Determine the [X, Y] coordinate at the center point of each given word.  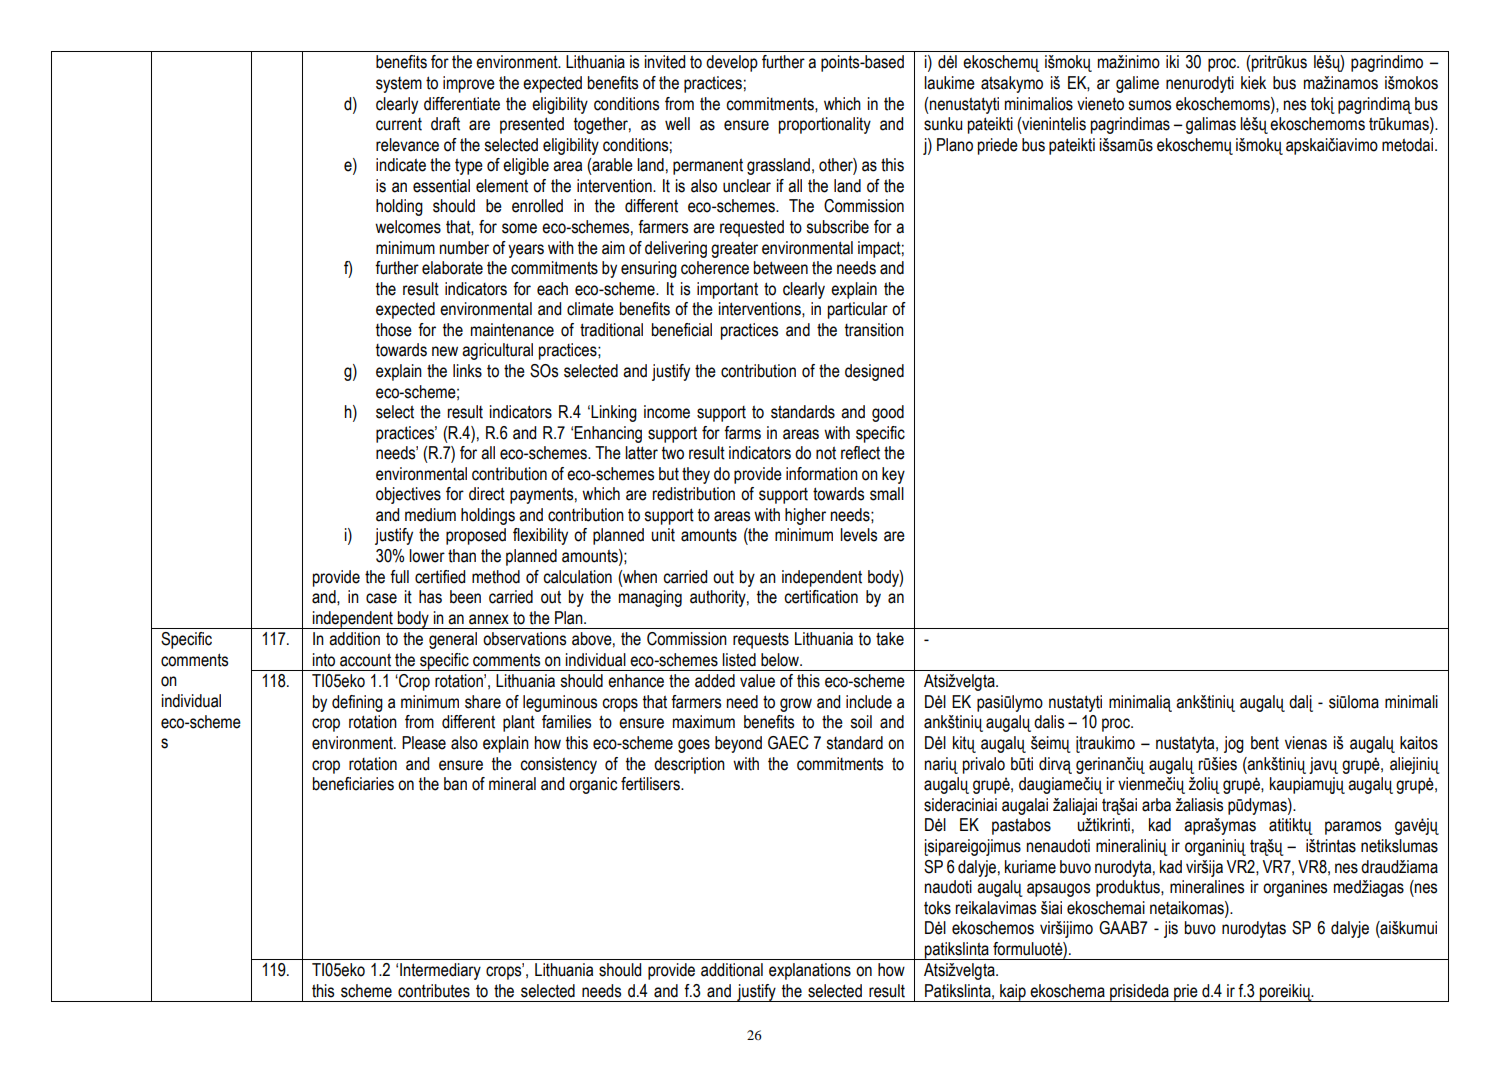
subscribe [837, 227]
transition [874, 330]
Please [424, 743]
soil [861, 722]
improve [469, 84]
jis [1171, 929]
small [887, 494]
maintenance [512, 330]
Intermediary [440, 971]
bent [1265, 743]
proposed [476, 536]
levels [858, 535]
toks [937, 908]
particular [858, 310]
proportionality [825, 125]
